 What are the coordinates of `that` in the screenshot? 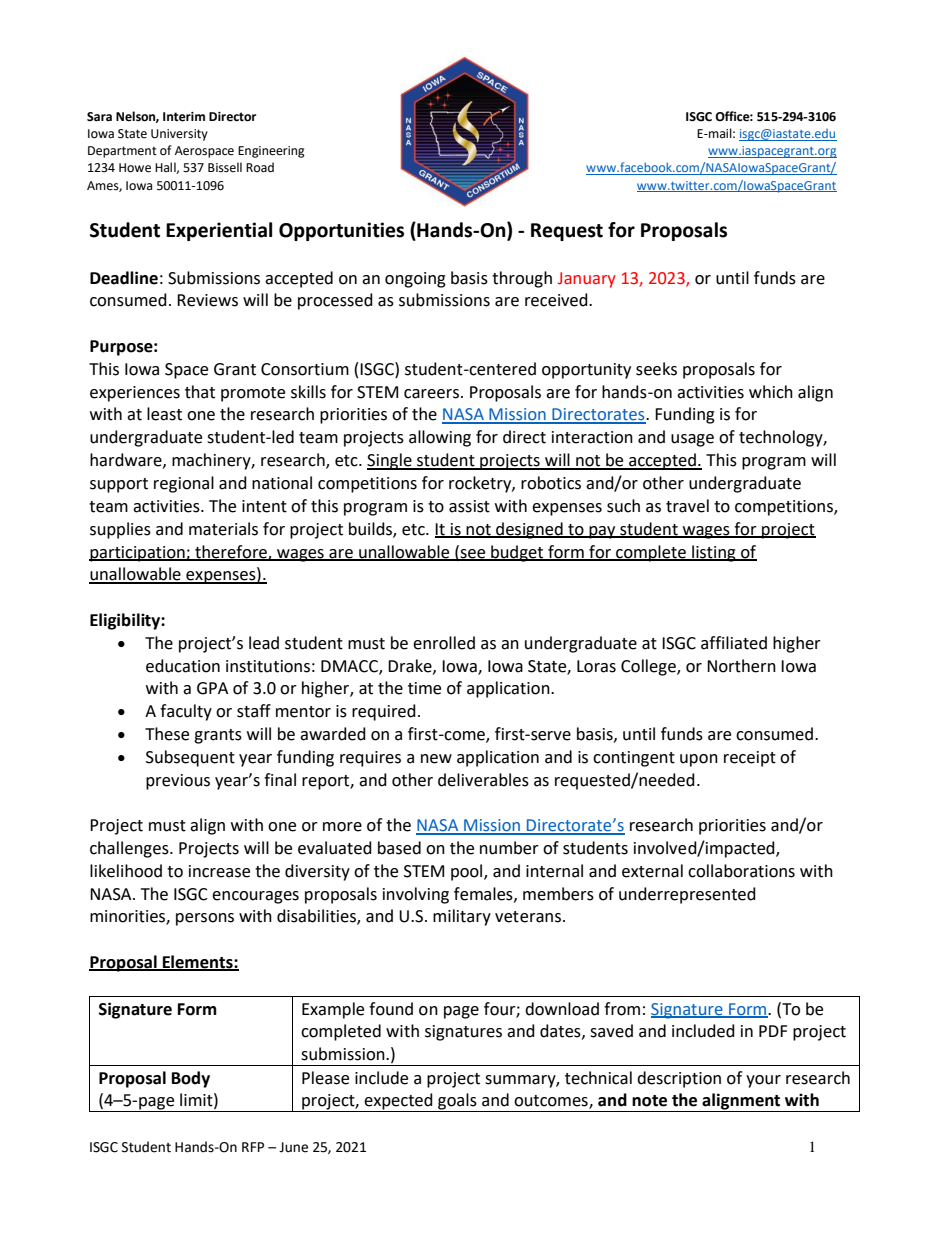 It's located at (200, 392).
